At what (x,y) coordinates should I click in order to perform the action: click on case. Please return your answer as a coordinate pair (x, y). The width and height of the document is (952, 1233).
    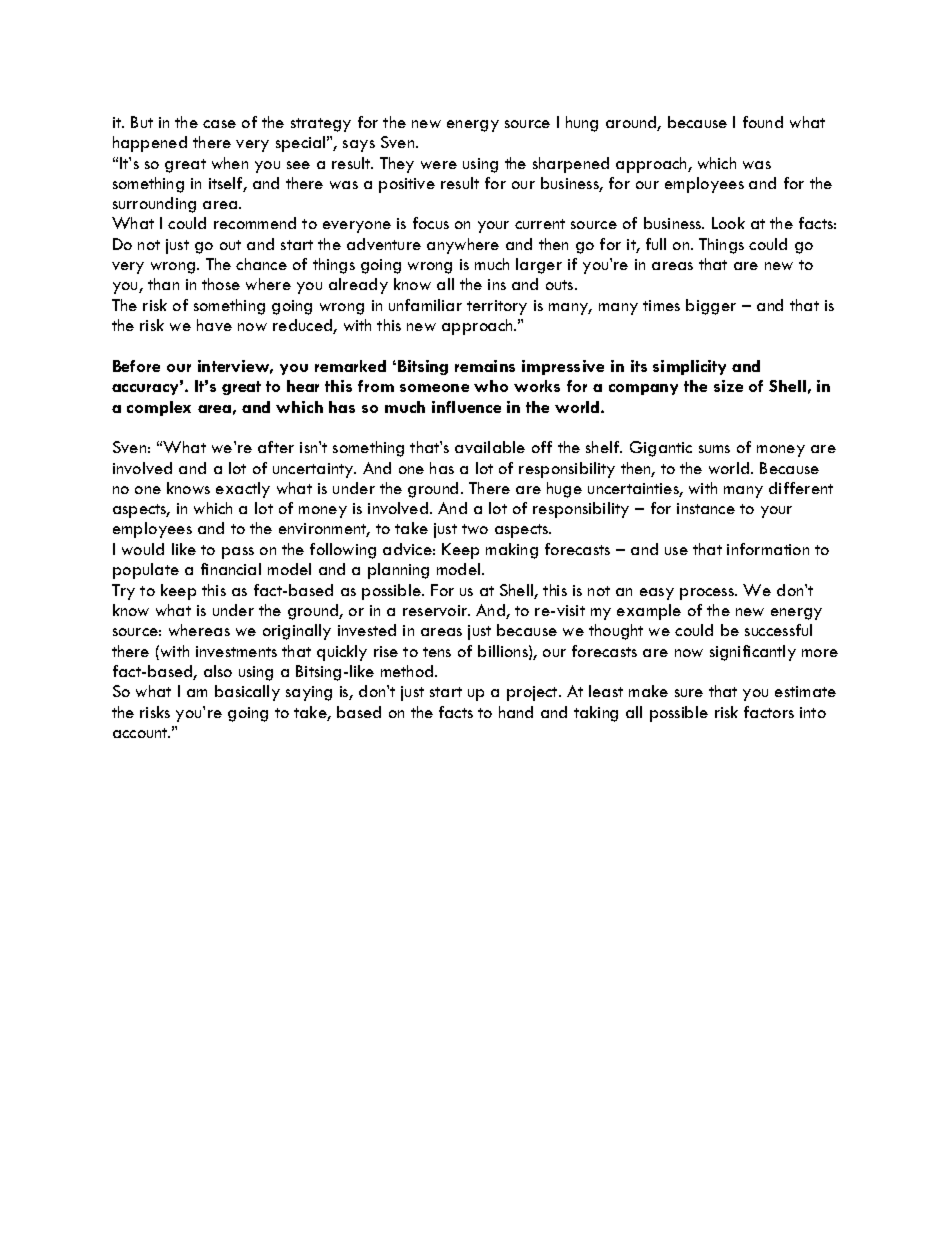
    Looking at the image, I should click on (219, 124).
